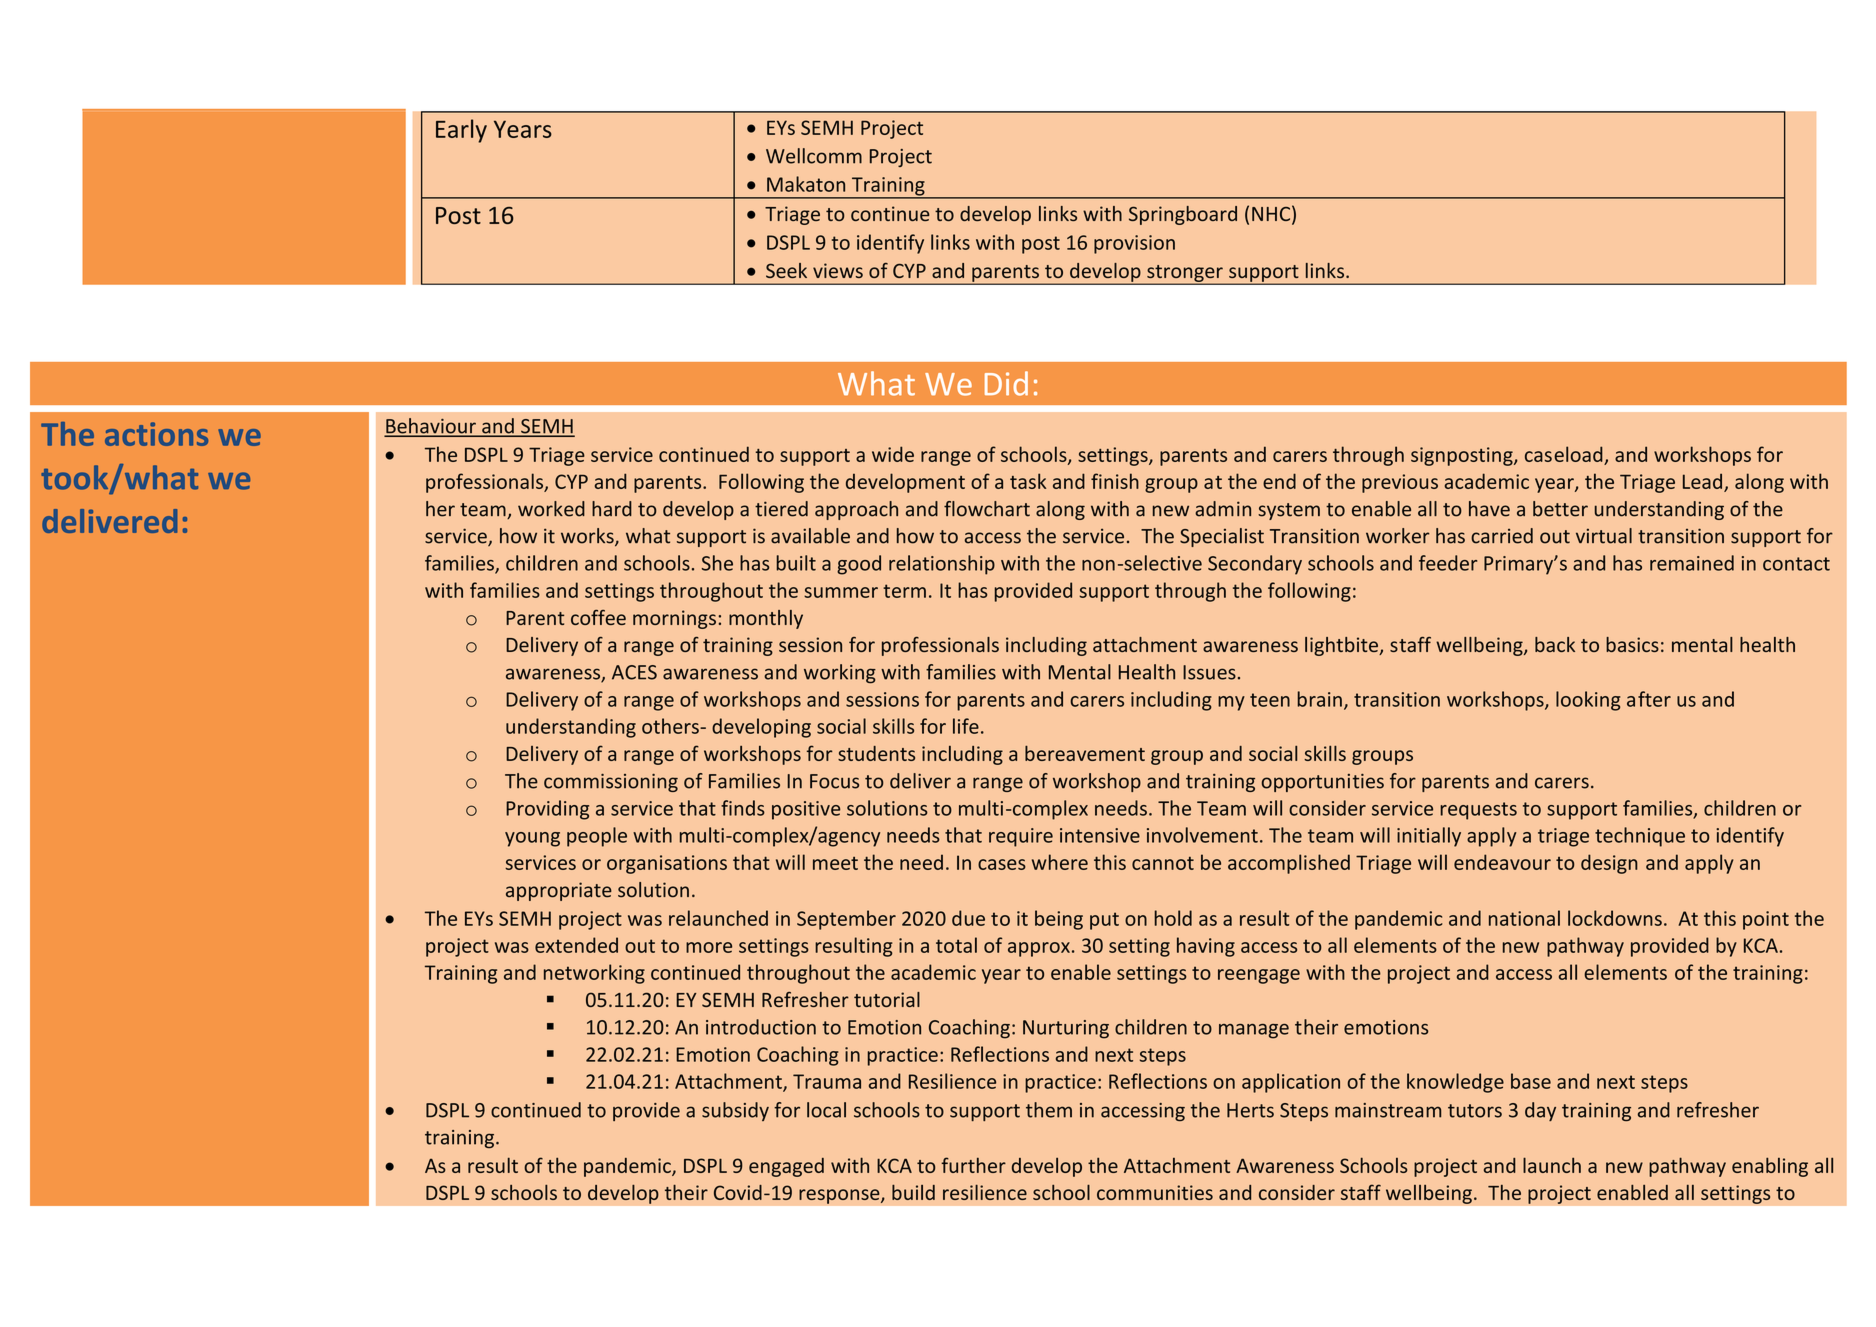 The height and width of the document is (1327, 1876). What do you see at coordinates (876, 753) in the document?
I see `students` at bounding box center [876, 753].
